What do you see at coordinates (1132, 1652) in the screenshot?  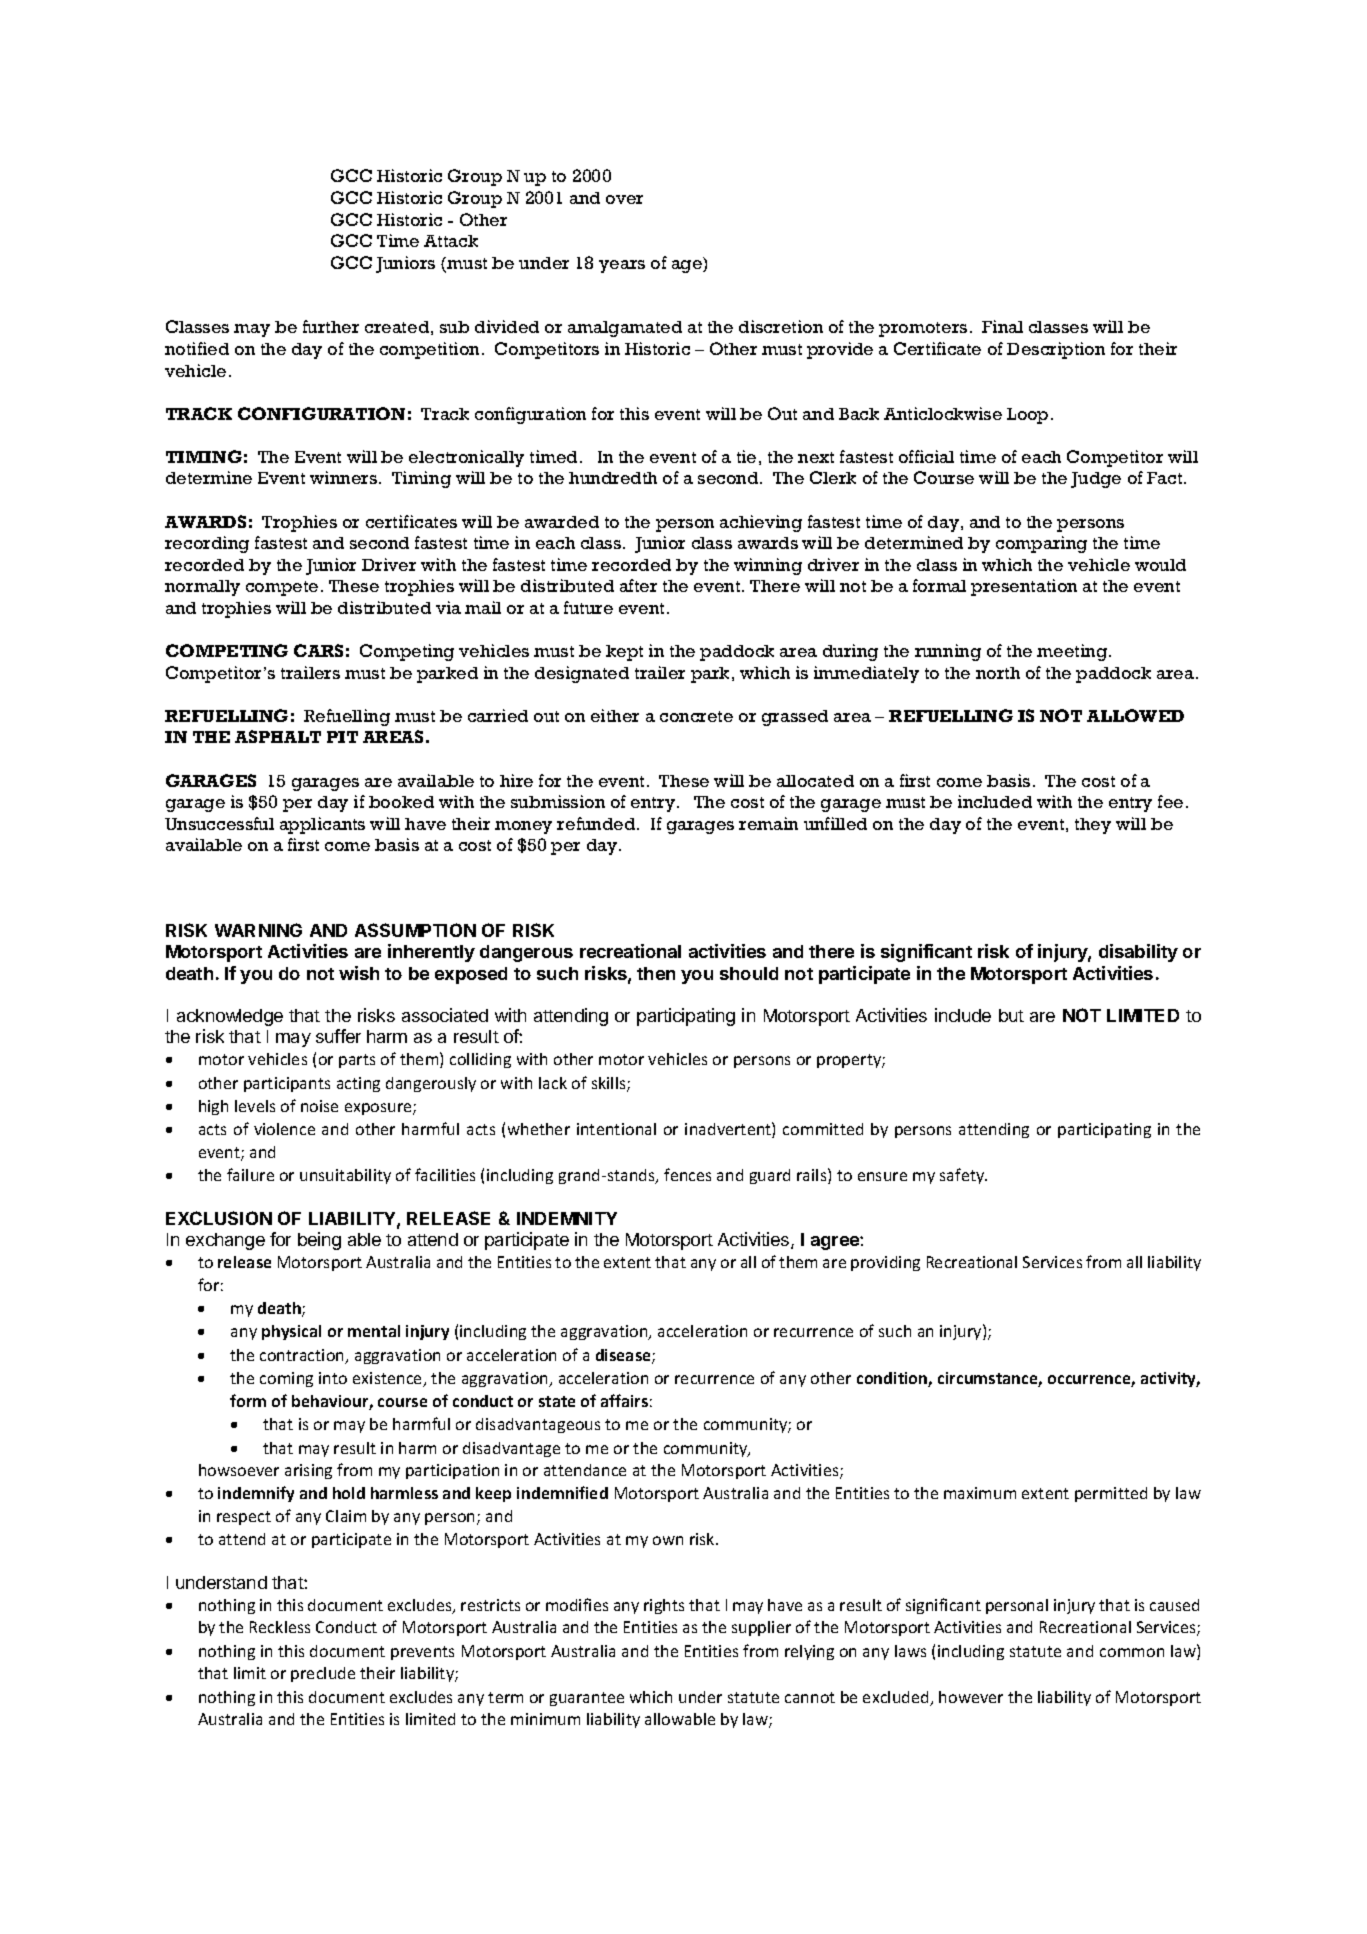 I see `common` at bounding box center [1132, 1652].
